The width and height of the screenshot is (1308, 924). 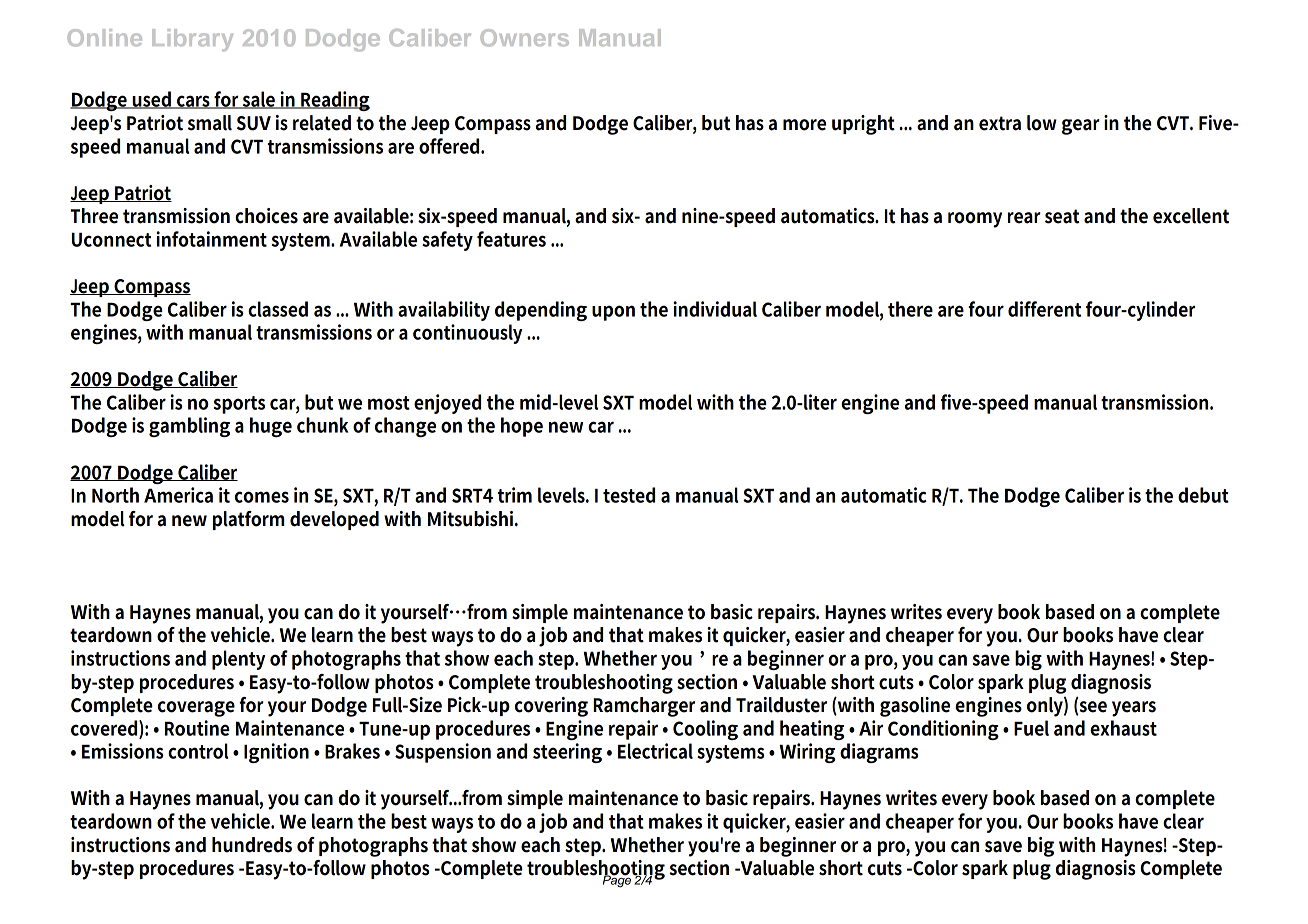 I want to click on Owners, so click(x=525, y=38).
